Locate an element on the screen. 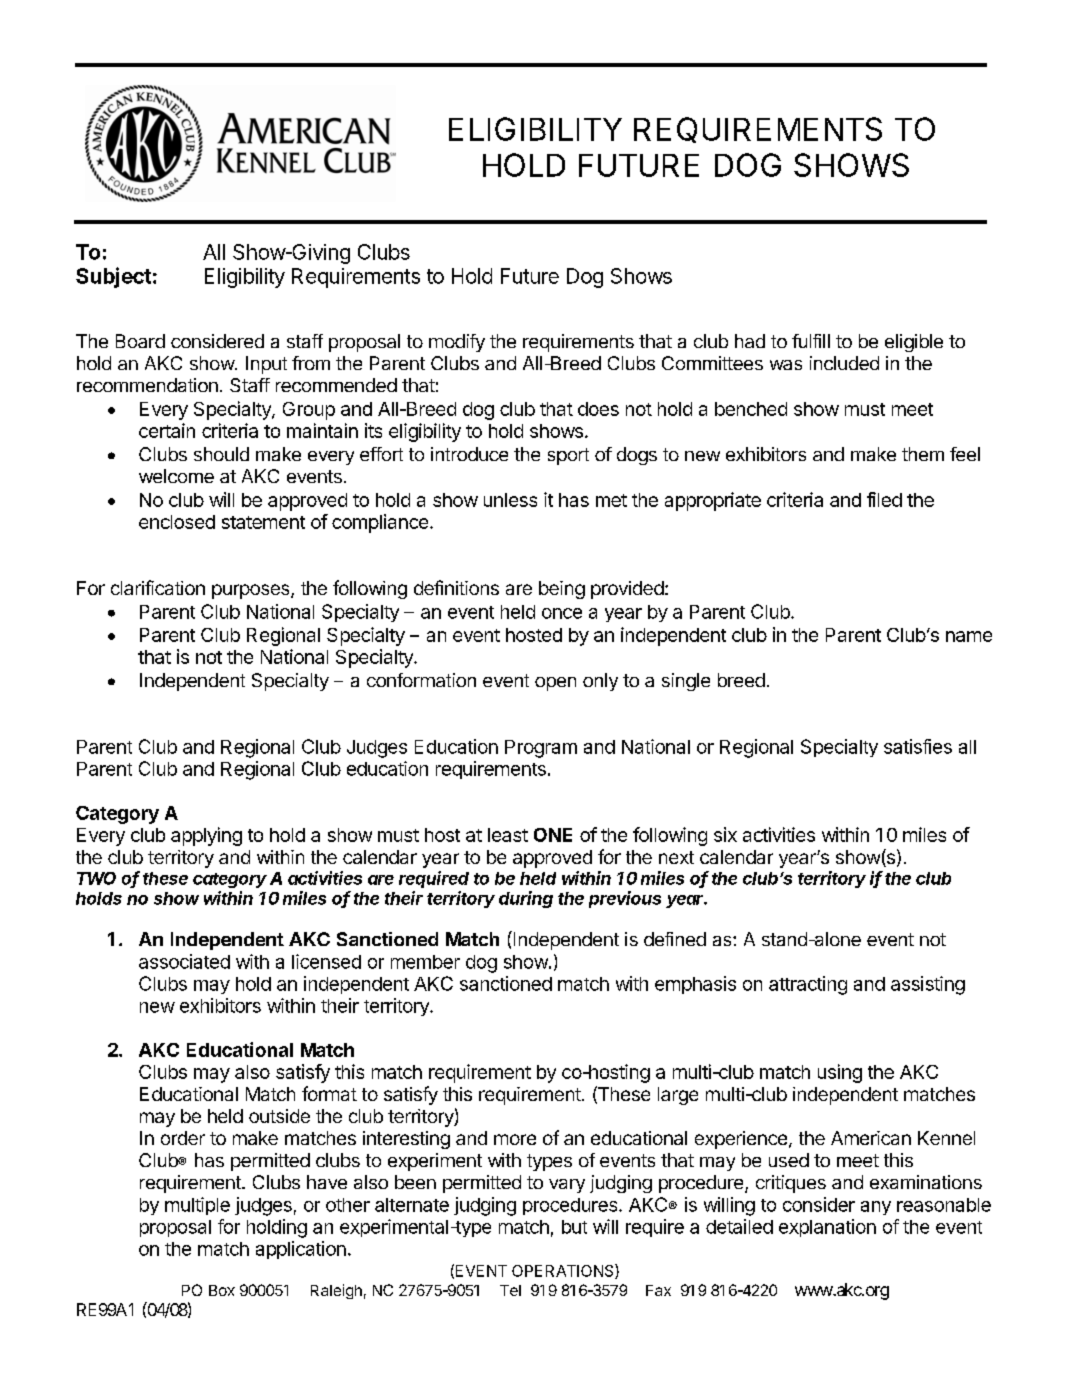 Image resolution: width=1069 pixels, height=1383 pixels. OPERATIONS is located at coordinates (564, 1271).
